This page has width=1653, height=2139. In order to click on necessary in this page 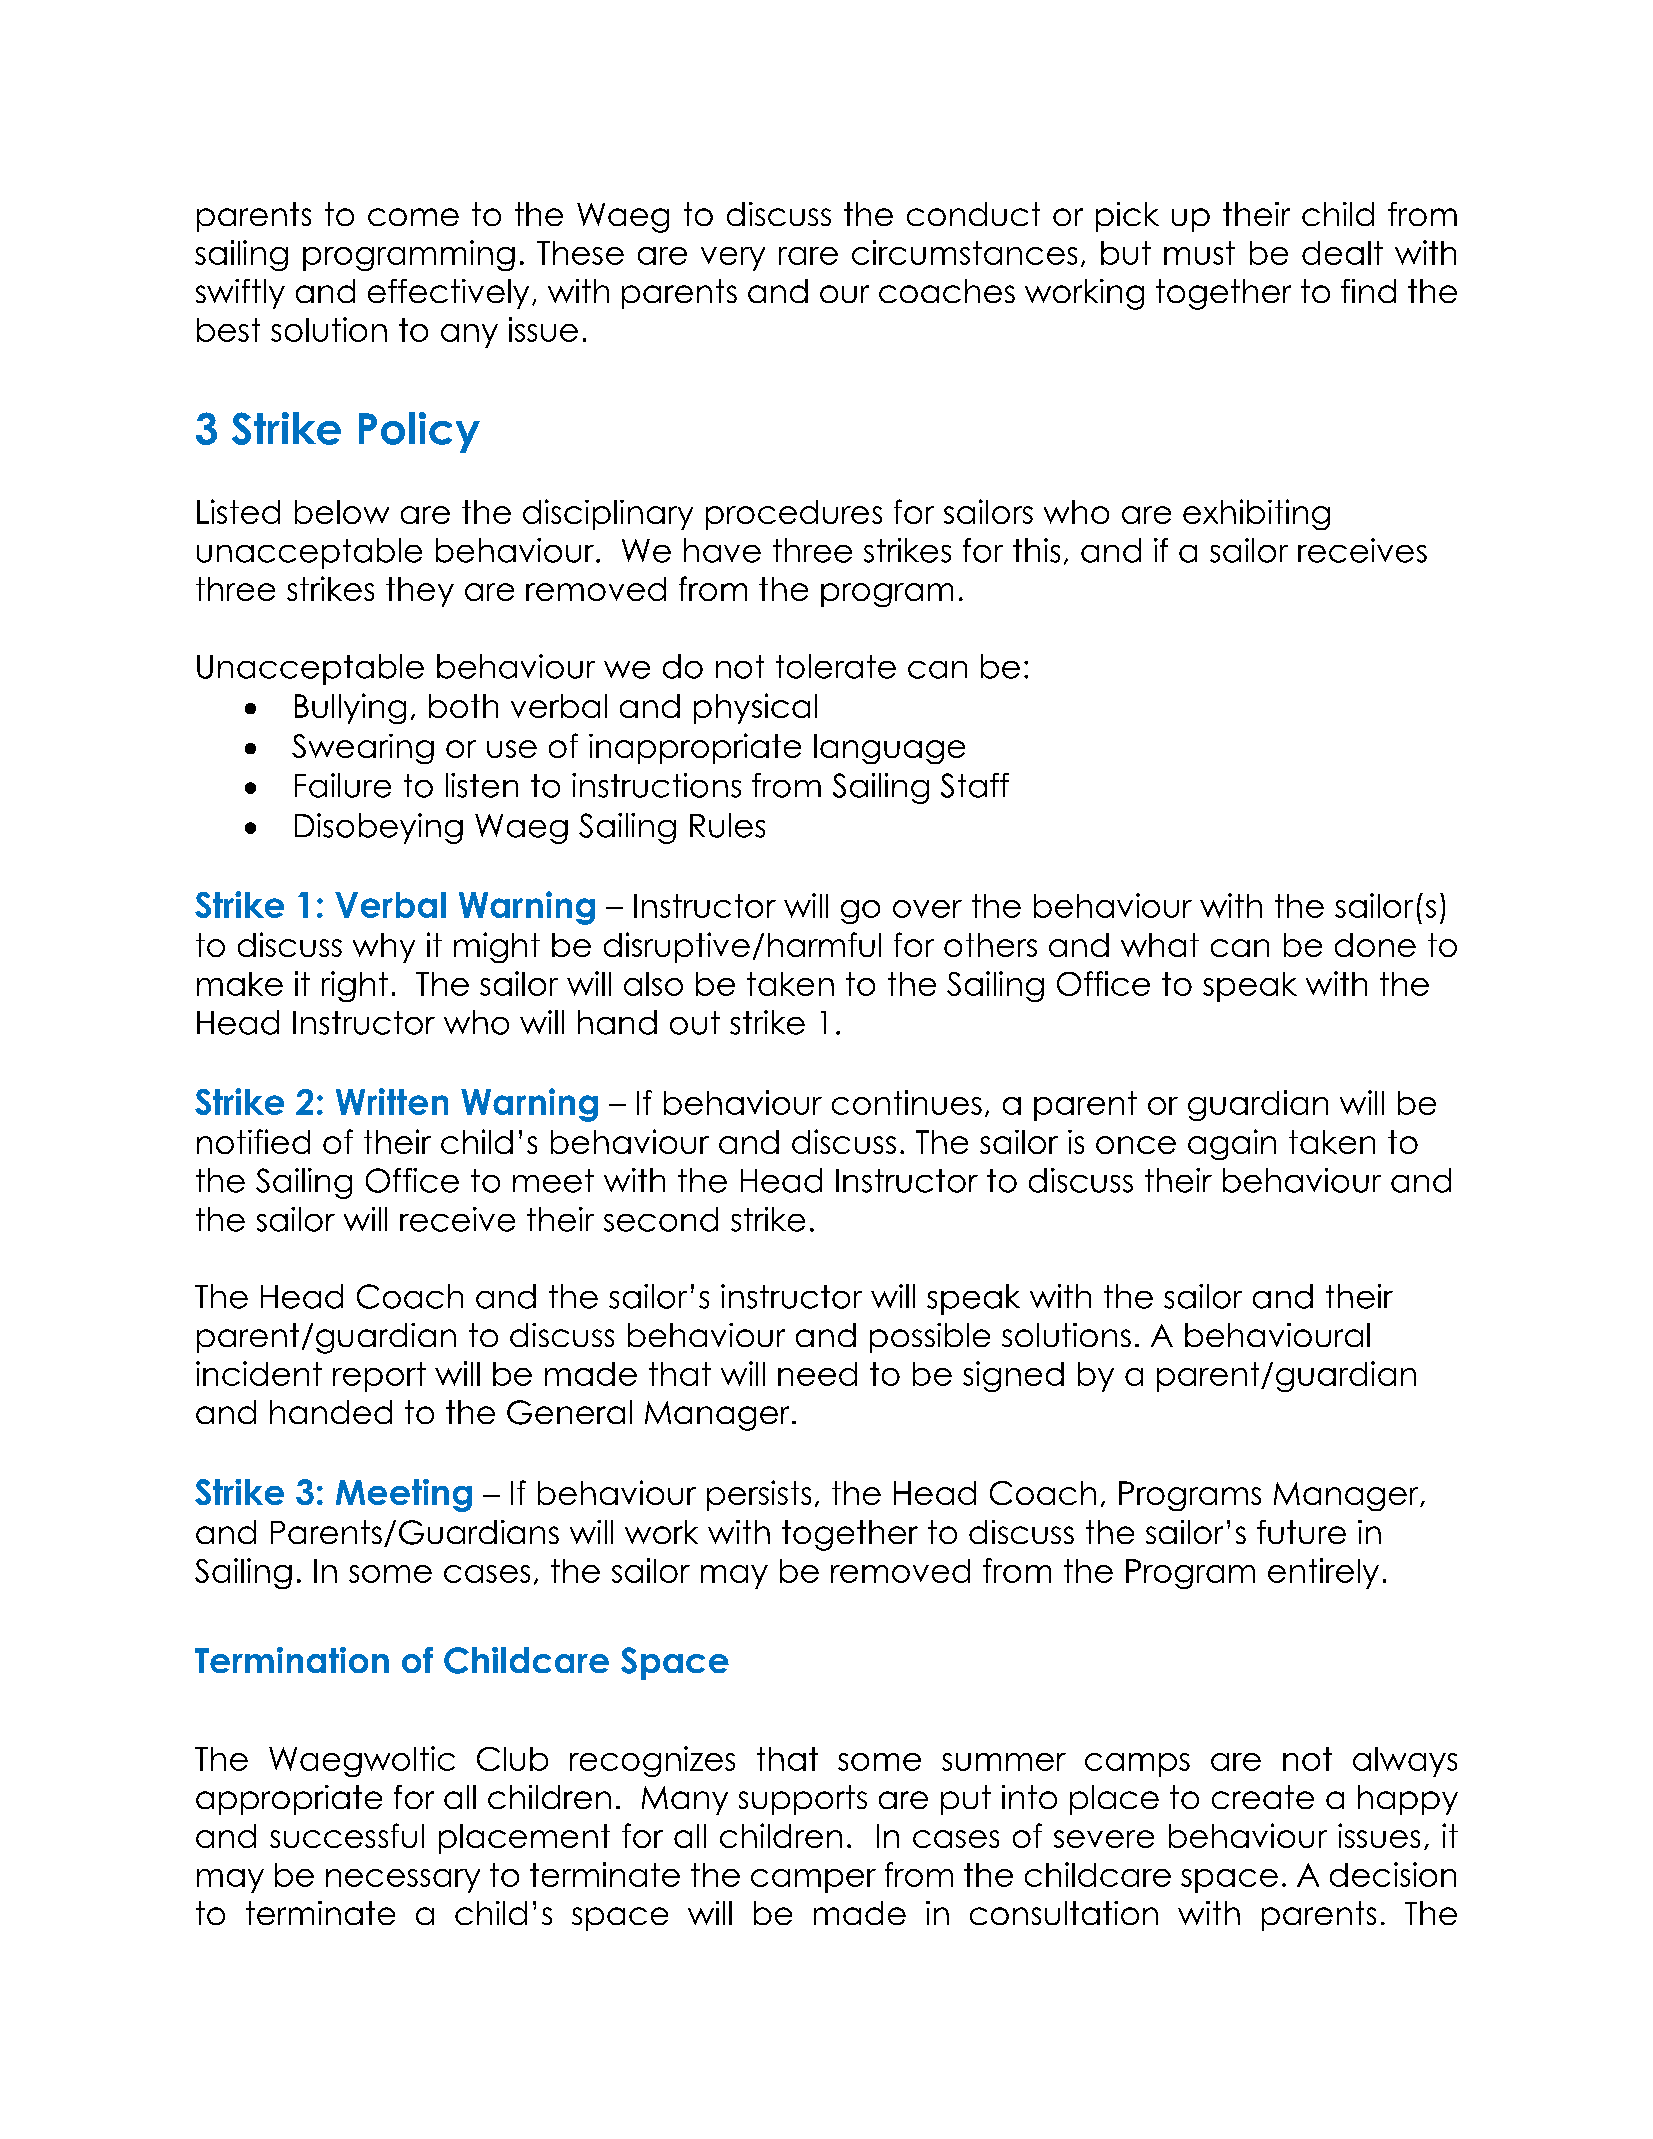, I will do `click(403, 1881)`.
